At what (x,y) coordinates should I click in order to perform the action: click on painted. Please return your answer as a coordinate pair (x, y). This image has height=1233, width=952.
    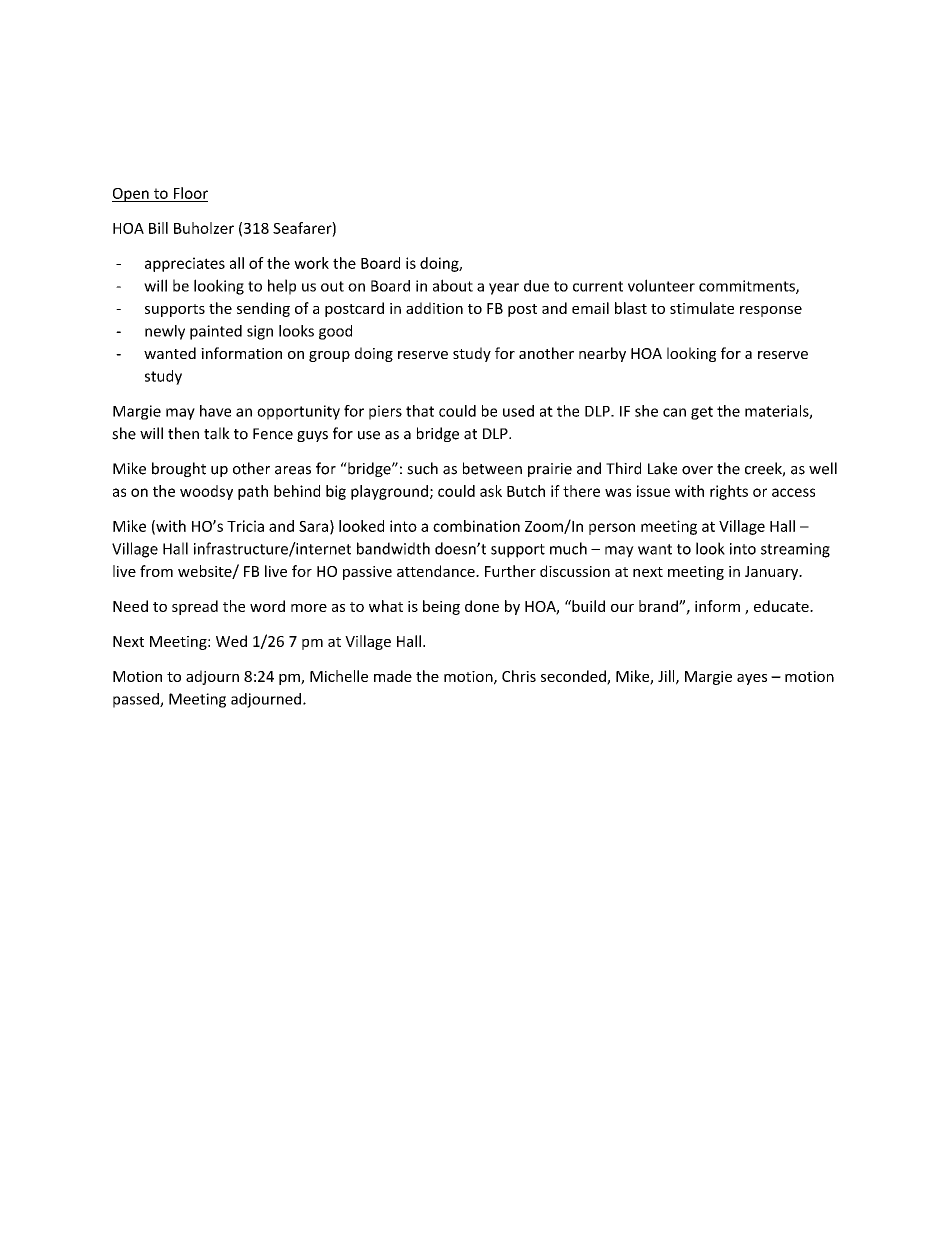
    Looking at the image, I should click on (216, 332).
